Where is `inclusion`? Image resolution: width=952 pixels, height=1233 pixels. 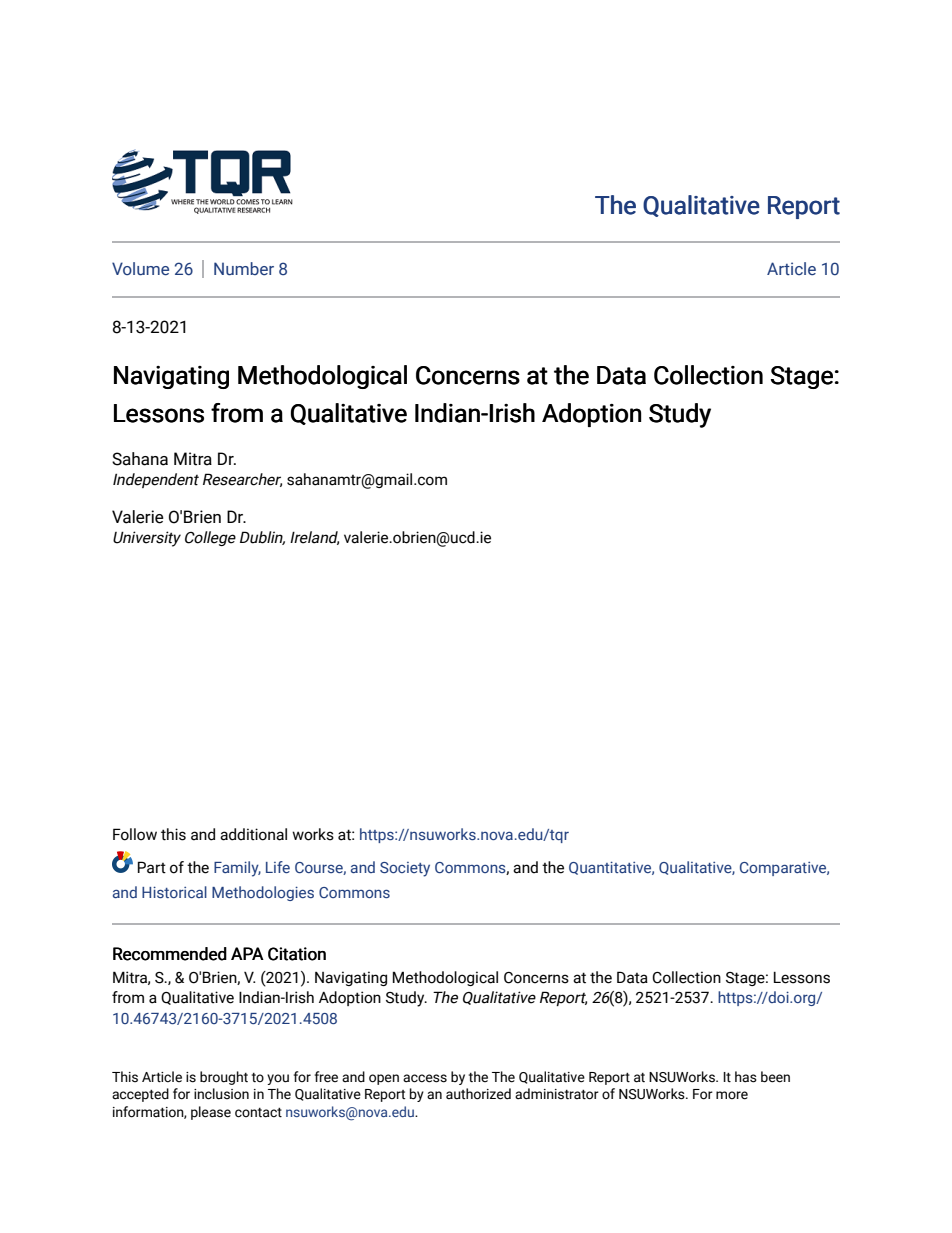 inclusion is located at coordinates (221, 1094).
